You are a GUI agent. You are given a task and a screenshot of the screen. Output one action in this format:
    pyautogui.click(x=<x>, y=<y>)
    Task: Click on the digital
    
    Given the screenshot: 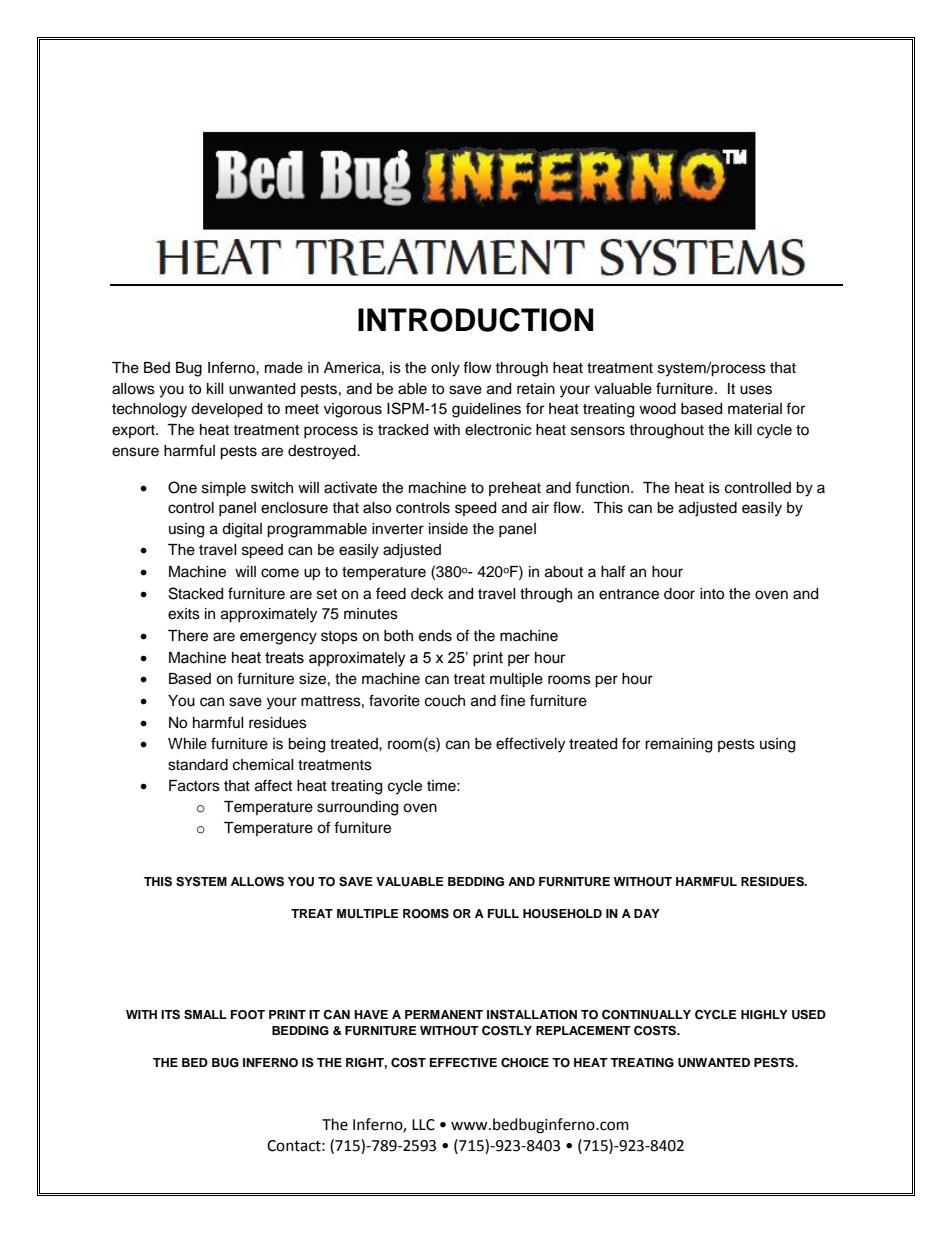 What is the action you would take?
    pyautogui.click(x=242, y=530)
